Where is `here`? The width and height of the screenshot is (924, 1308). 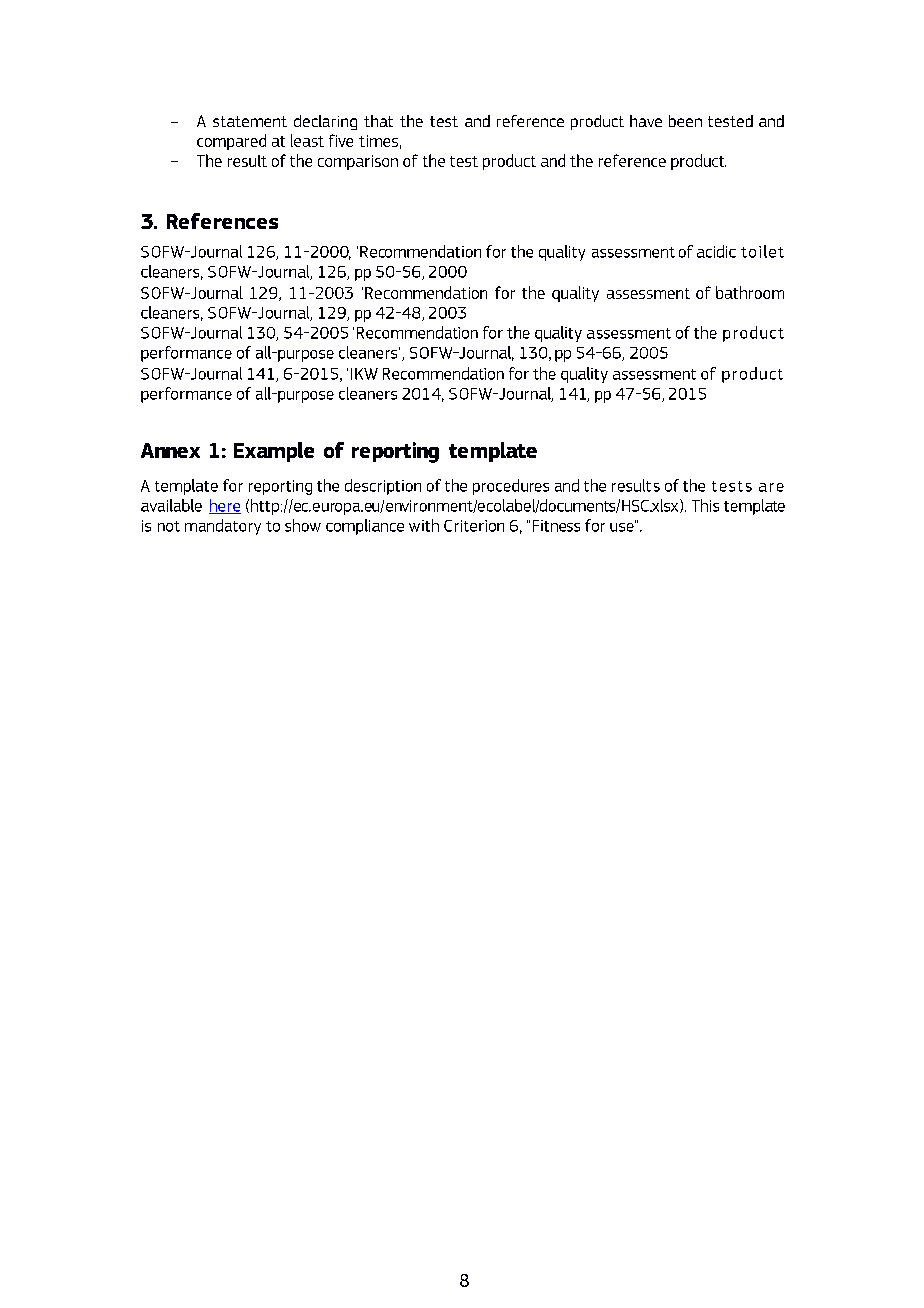 here is located at coordinates (225, 506).
